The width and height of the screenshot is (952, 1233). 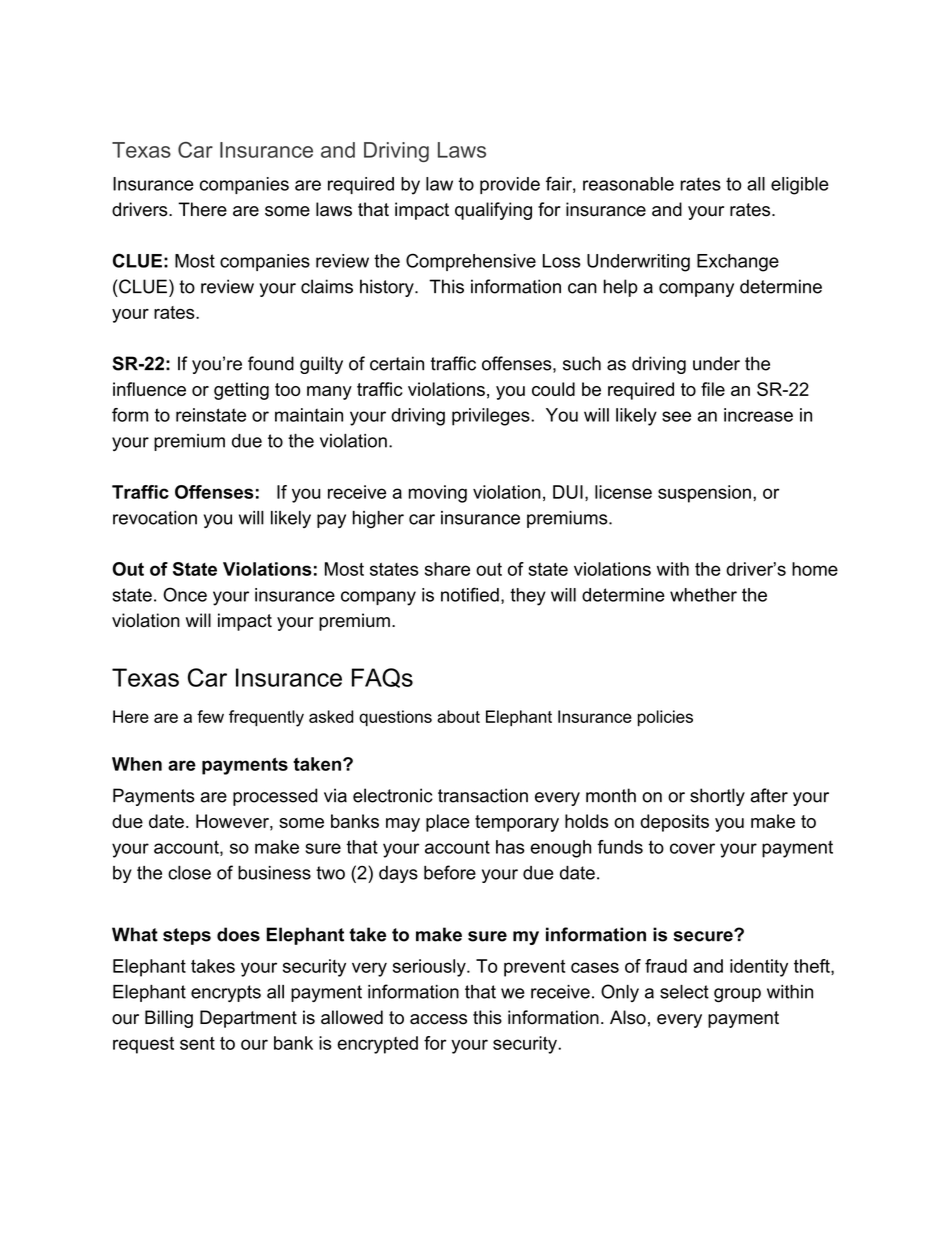 What do you see at coordinates (275, 797) in the screenshot?
I see `processed` at bounding box center [275, 797].
